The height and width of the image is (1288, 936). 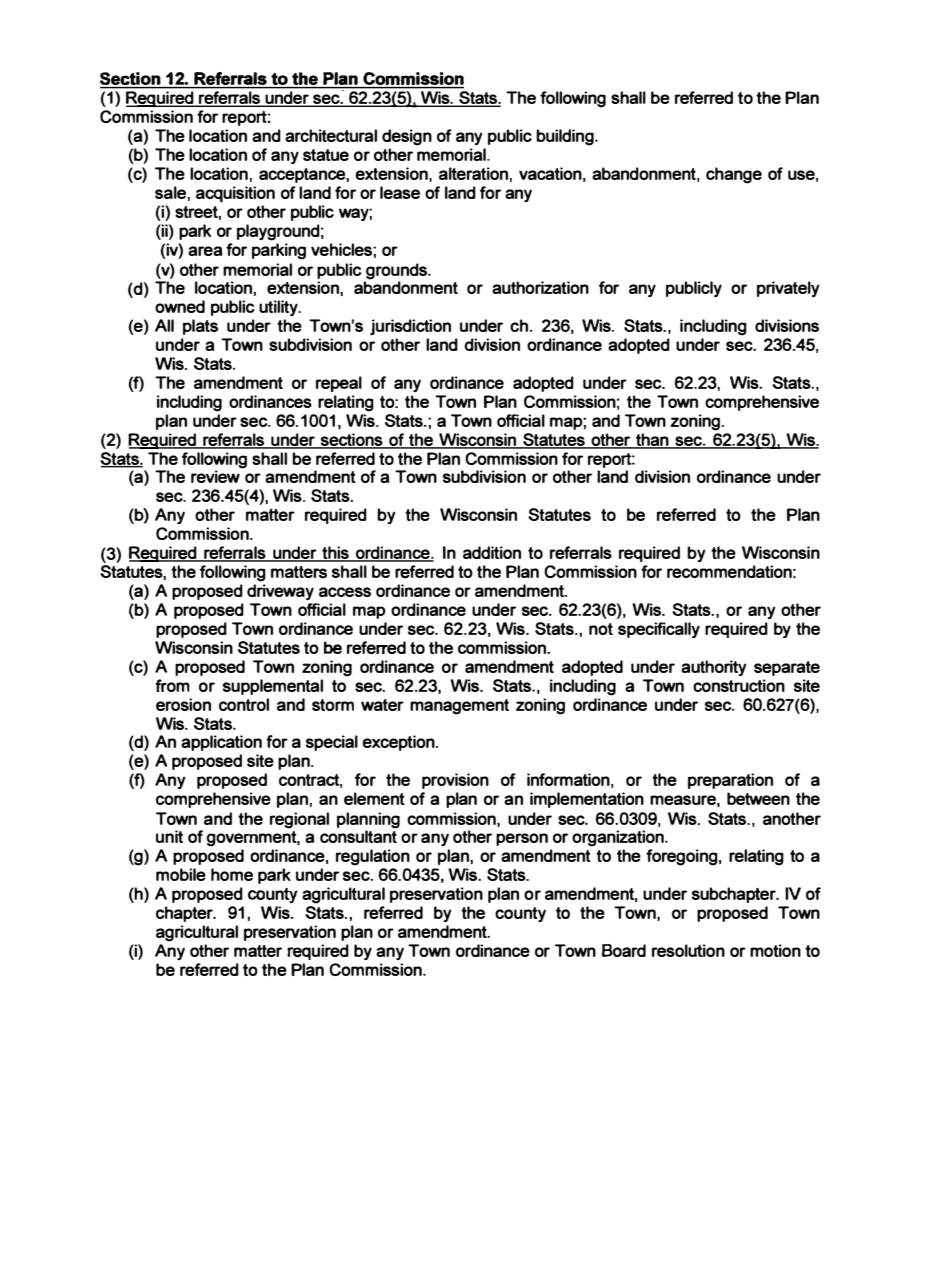 I want to click on review, so click(x=215, y=476).
